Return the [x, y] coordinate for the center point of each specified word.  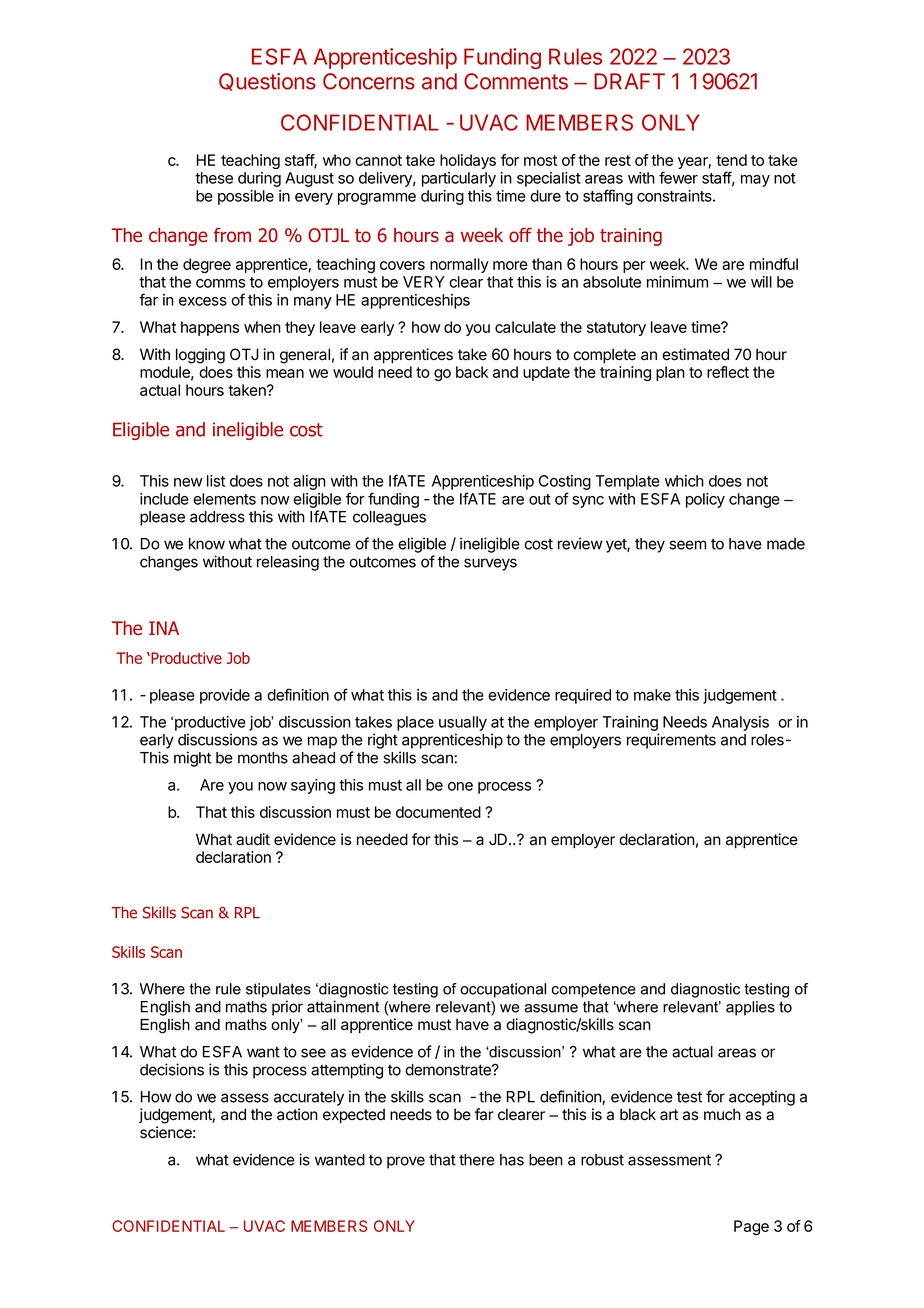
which [684, 481]
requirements [671, 741]
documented [438, 812]
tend [731, 160]
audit [253, 839]
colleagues [389, 518]
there [477, 1160]
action [297, 1114]
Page [751, 1227]
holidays [468, 161]
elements [224, 499]
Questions [267, 82]
